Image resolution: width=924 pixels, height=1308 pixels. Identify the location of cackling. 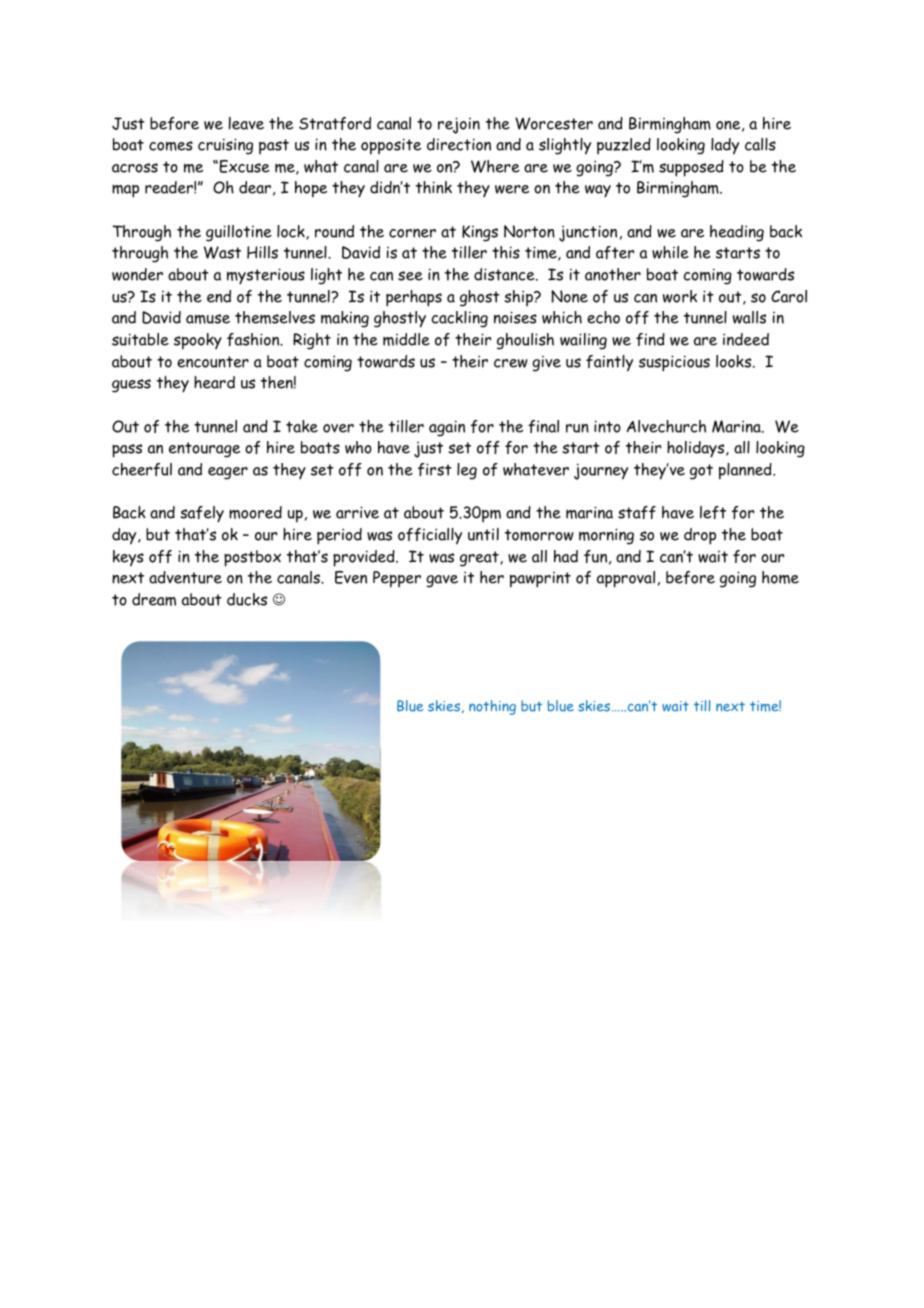
(460, 319).
